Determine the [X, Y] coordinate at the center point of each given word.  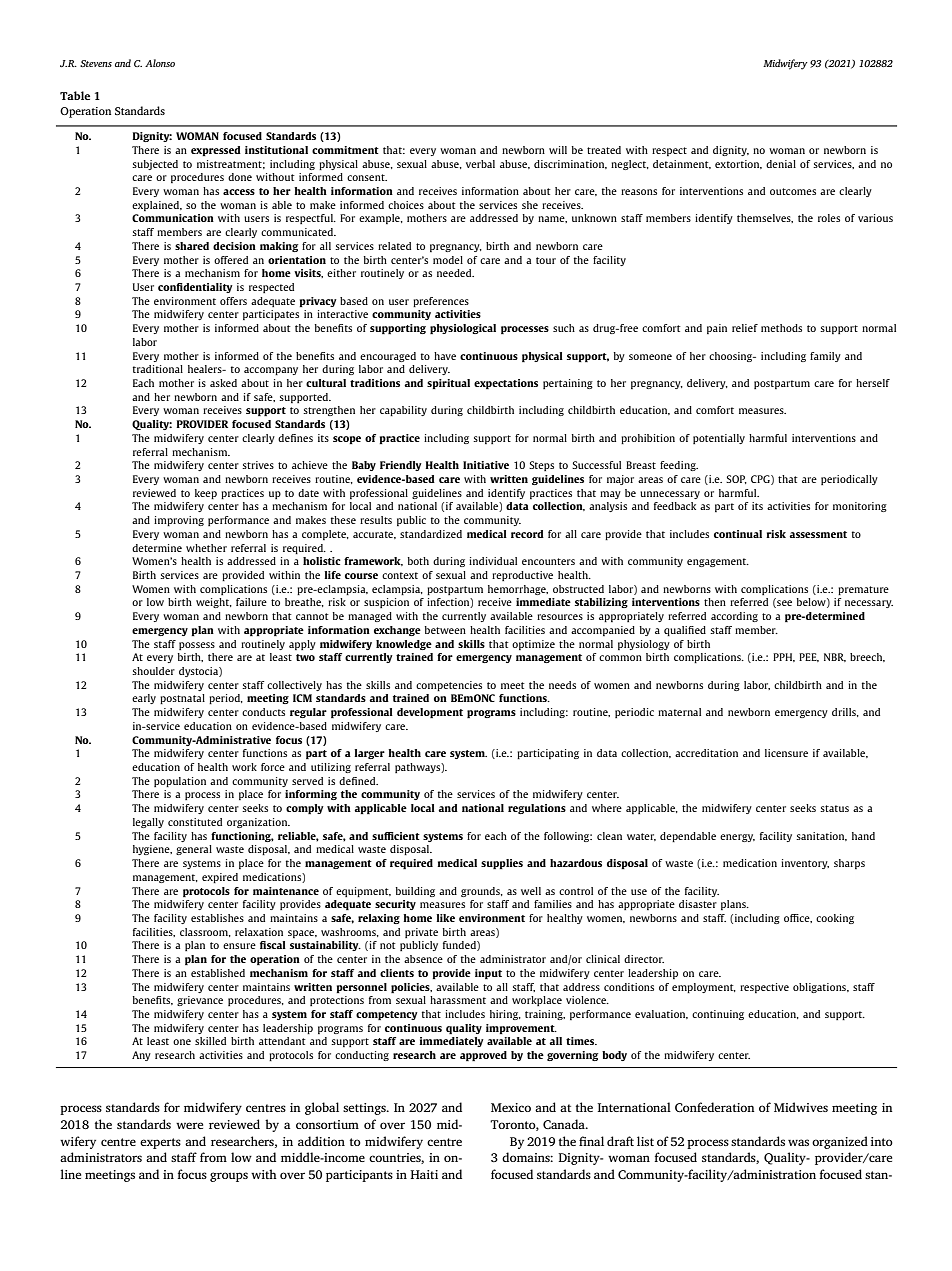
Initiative [486, 465]
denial [781, 164]
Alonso [160, 63]
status [834, 808]
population [180, 782]
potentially [719, 439]
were [189, 1125]
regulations [537, 809]
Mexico [511, 1107]
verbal [480, 164]
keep [206, 494]
